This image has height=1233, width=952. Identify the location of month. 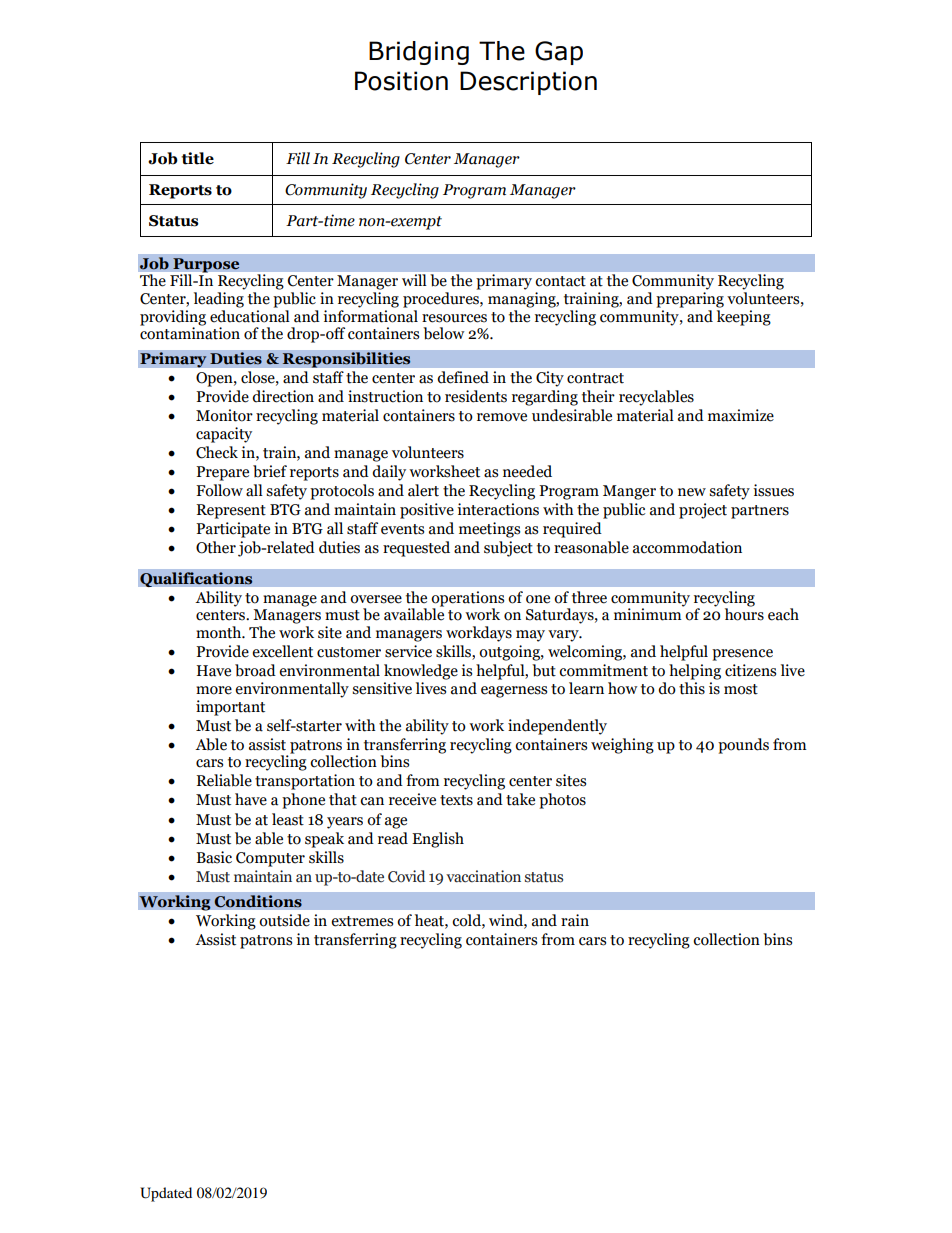
(220, 632).
